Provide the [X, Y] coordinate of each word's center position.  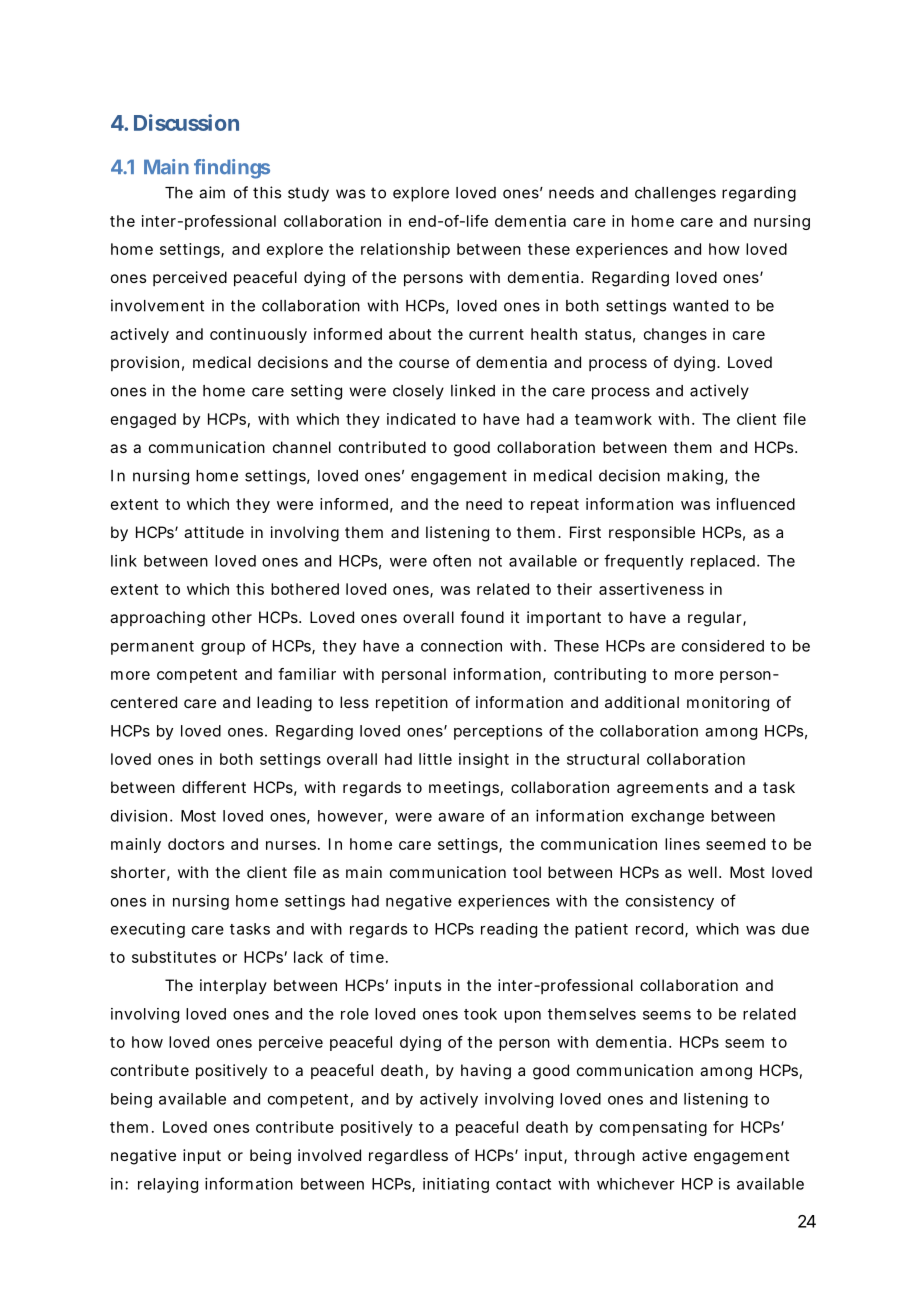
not [490, 561]
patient [601, 930]
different [214, 787]
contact [523, 1184]
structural [603, 759]
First [585, 532]
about [410, 334]
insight [484, 760]
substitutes [174, 957]
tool [527, 872]
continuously [258, 335]
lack [308, 957]
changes [675, 335]
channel [302, 447]
